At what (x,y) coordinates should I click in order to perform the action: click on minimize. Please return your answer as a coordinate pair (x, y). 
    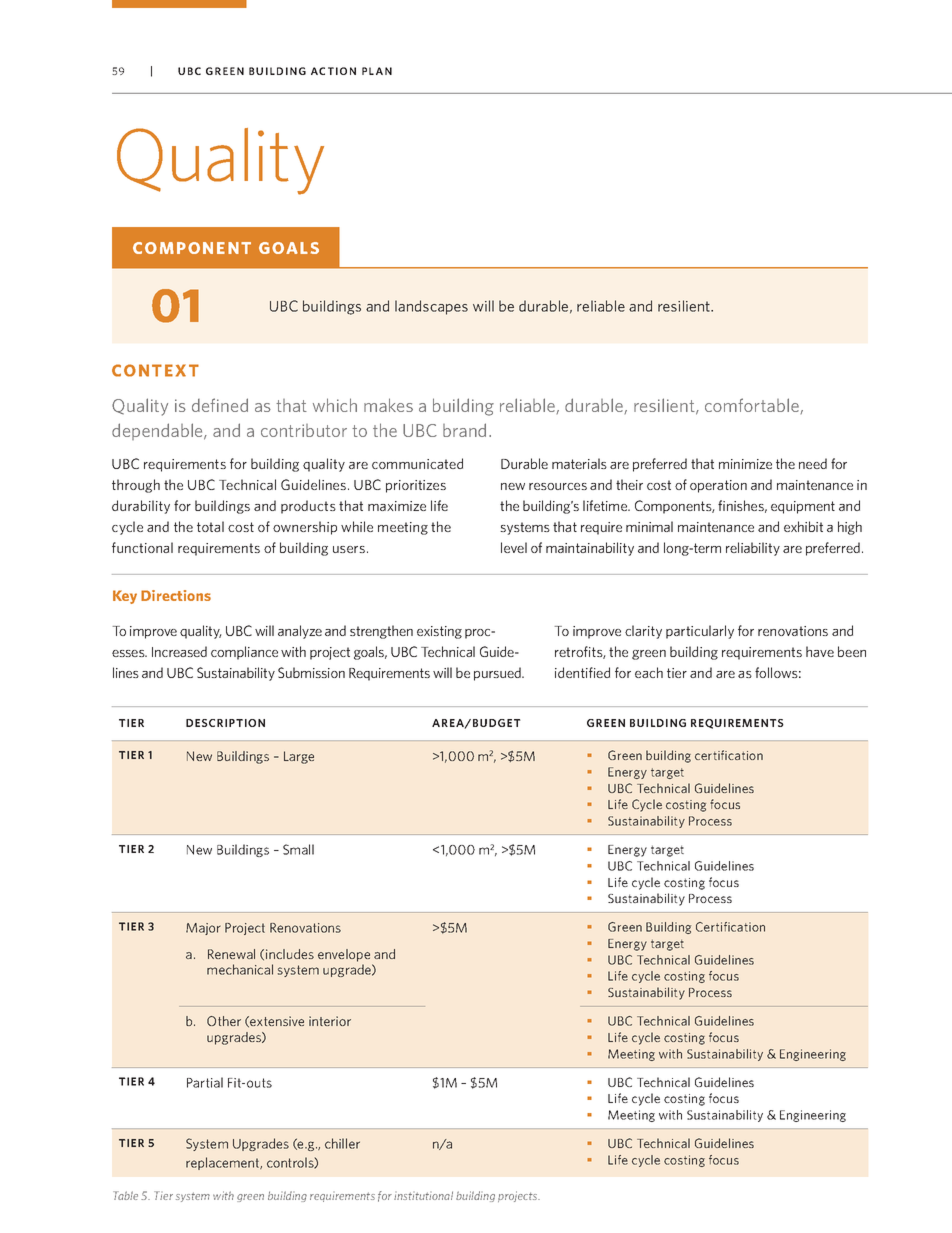
    Looking at the image, I should click on (745, 464).
